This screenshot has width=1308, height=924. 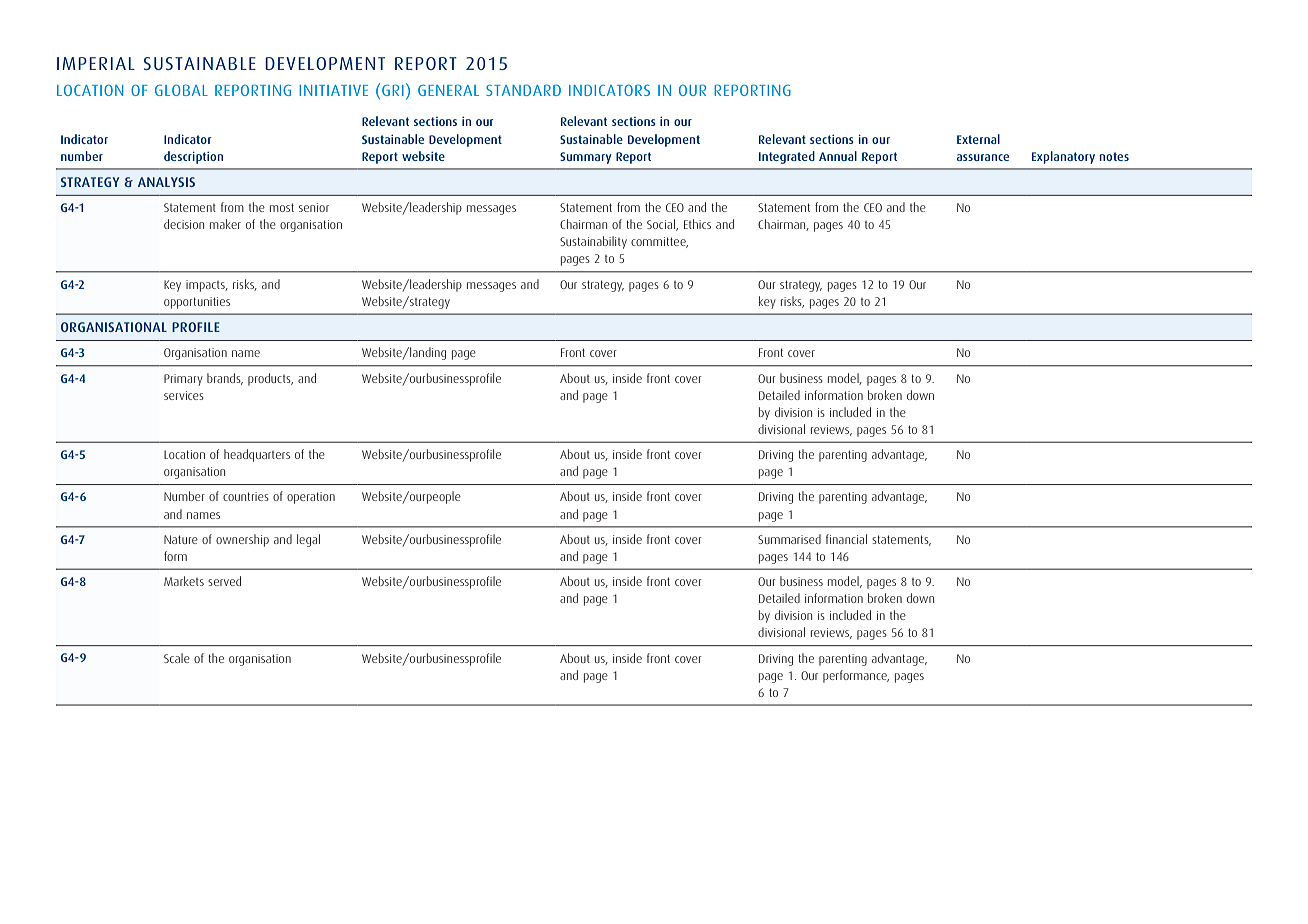 What do you see at coordinates (177, 658) in the screenshot?
I see `Scale` at bounding box center [177, 658].
